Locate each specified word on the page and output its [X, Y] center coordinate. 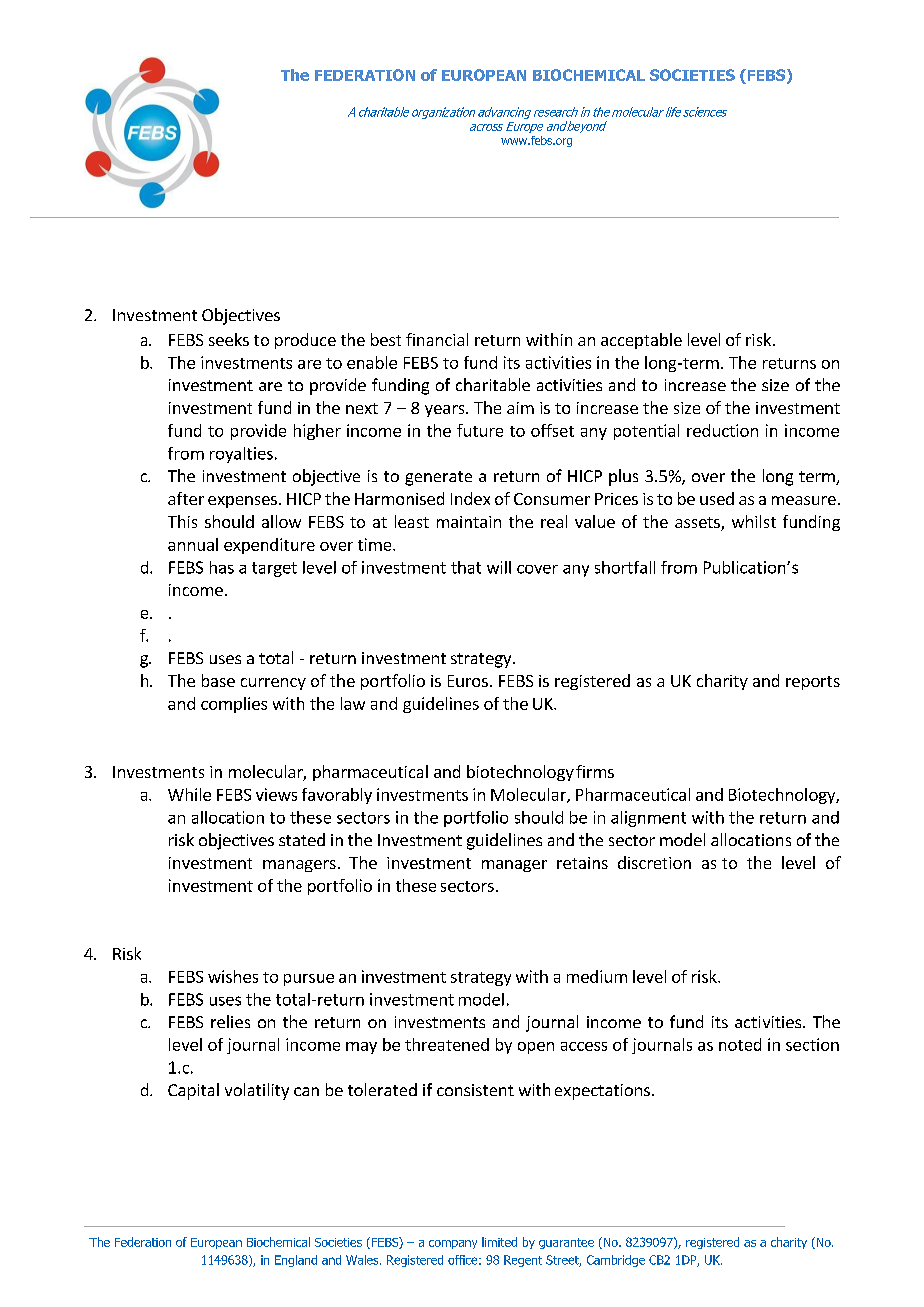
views [276, 794]
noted [740, 1044]
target [274, 569]
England [296, 1261]
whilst [754, 521]
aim [520, 408]
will [499, 567]
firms [595, 771]
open [536, 1048]
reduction [722, 430]
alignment [648, 819]
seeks [229, 339]
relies [230, 1021]
